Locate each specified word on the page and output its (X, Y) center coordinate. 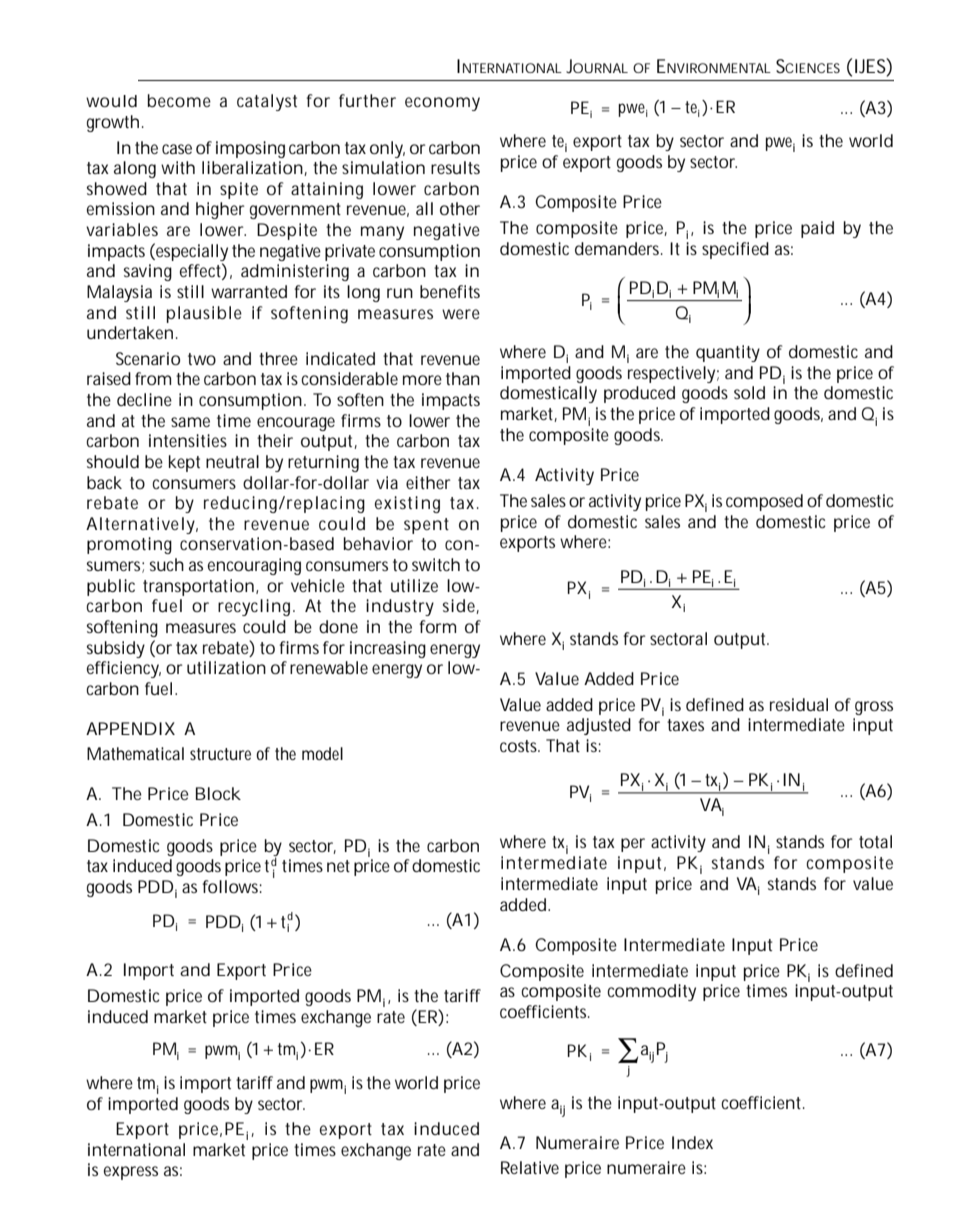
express (131, 1173)
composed (764, 502)
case (177, 149)
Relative (530, 1167)
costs (520, 746)
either (428, 482)
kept (184, 463)
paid (817, 229)
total (875, 841)
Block (218, 793)
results (455, 167)
